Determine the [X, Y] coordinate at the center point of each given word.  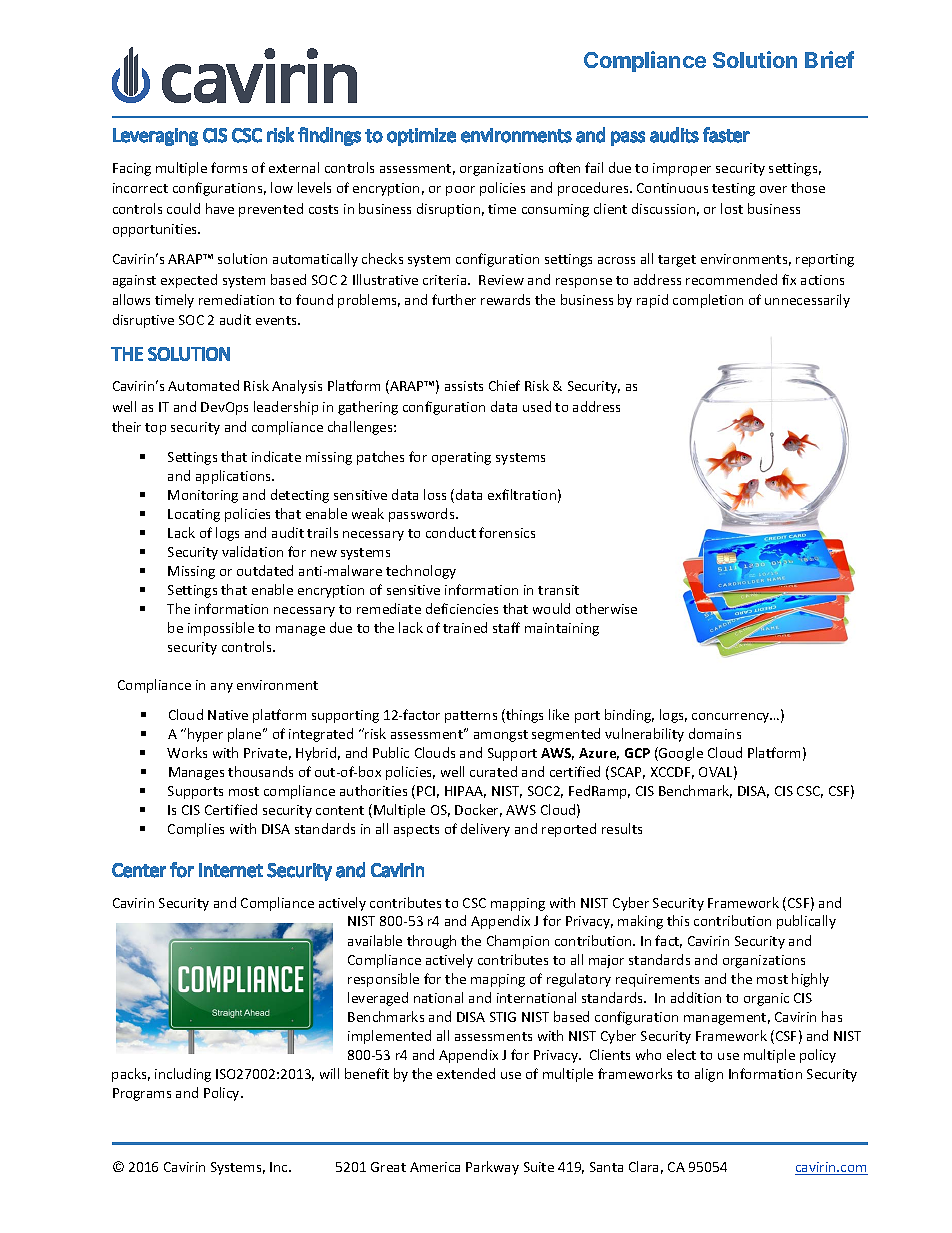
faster [726, 135]
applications [235, 477]
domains [715, 733]
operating [461, 458]
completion [708, 301]
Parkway [492, 1168]
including [183, 1075]
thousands [260, 771]
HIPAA [465, 792]
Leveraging [155, 137]
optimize [421, 137]
